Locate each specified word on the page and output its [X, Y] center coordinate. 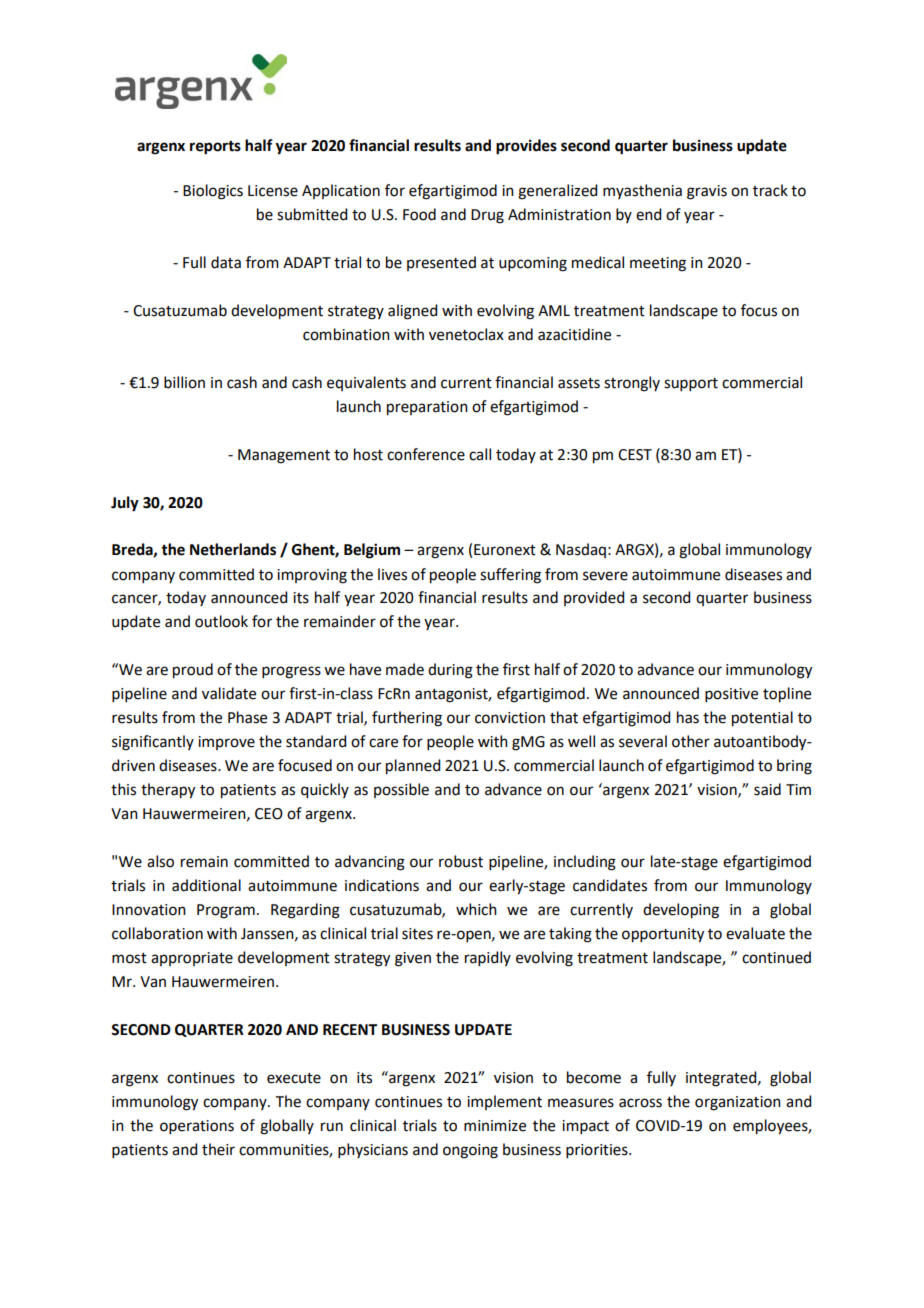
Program [226, 911]
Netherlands [233, 549]
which [476, 909]
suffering [510, 576]
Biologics [213, 192]
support [691, 384]
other [691, 741]
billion [184, 382]
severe [605, 576]
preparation [427, 408]
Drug [487, 216]
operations [197, 1127]
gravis [707, 192]
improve [226, 743]
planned [413, 767]
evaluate [755, 933]
